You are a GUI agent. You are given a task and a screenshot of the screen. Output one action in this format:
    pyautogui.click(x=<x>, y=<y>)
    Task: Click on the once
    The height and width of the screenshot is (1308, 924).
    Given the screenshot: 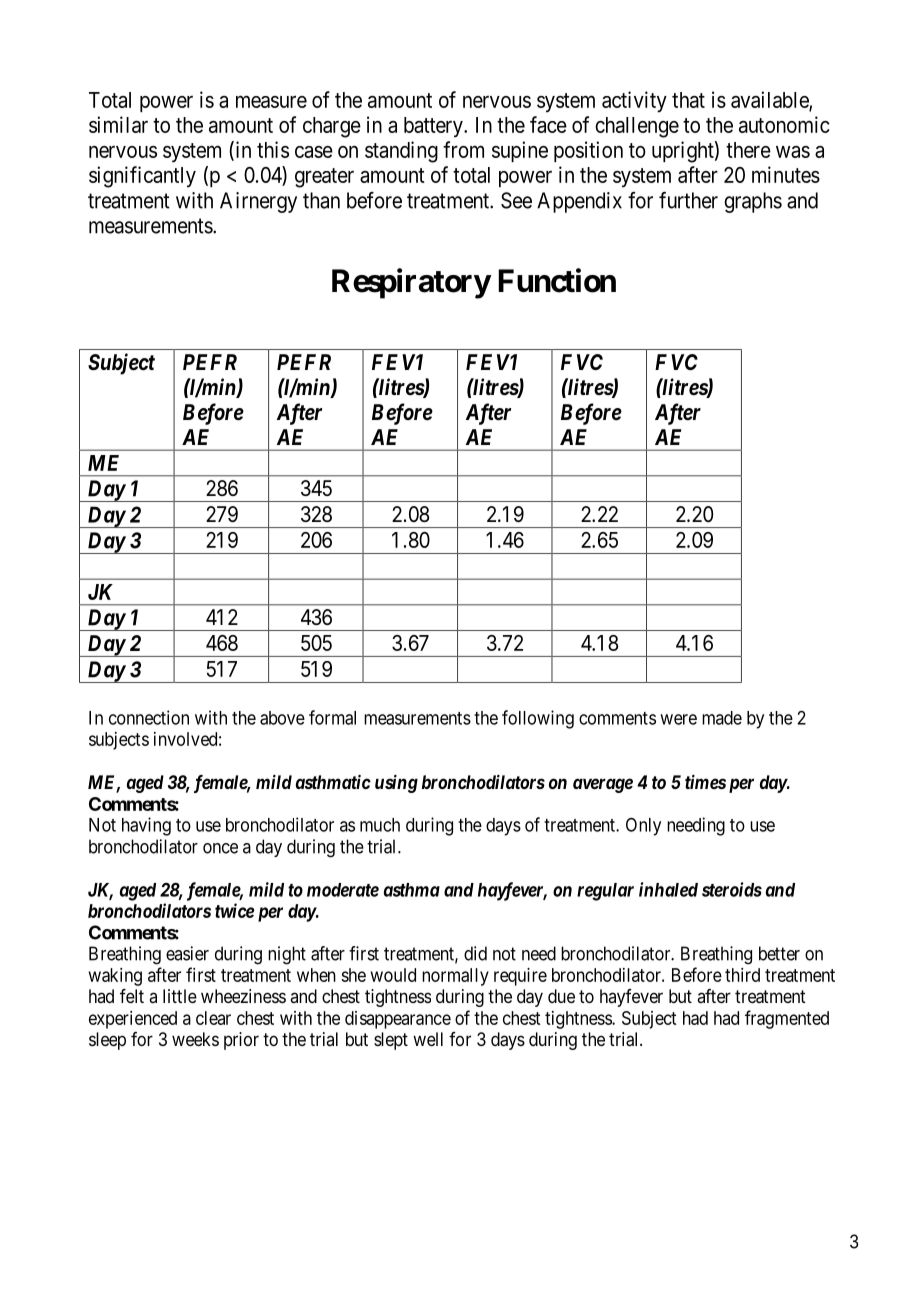 What is the action you would take?
    pyautogui.click(x=220, y=848)
